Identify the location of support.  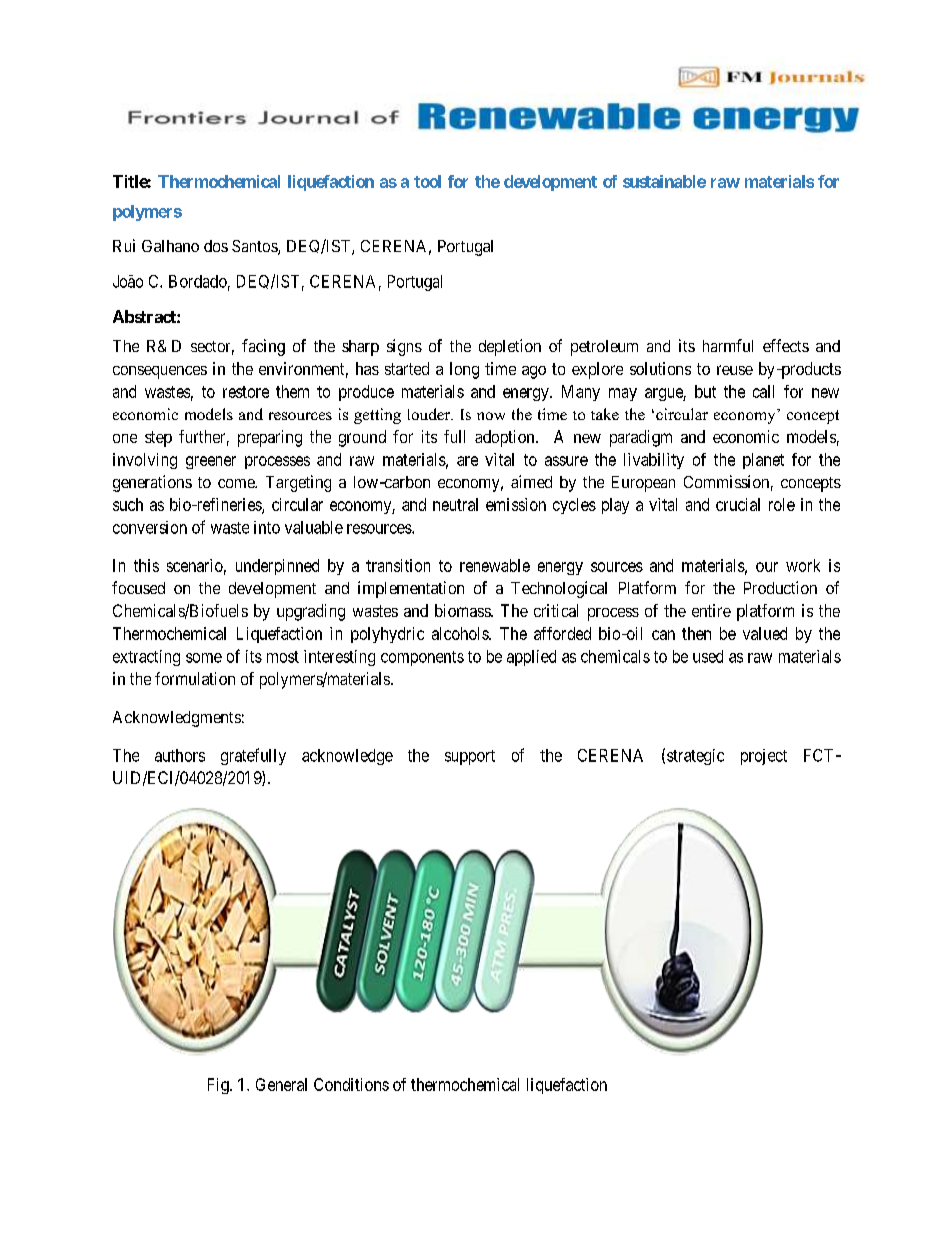
(470, 757).
